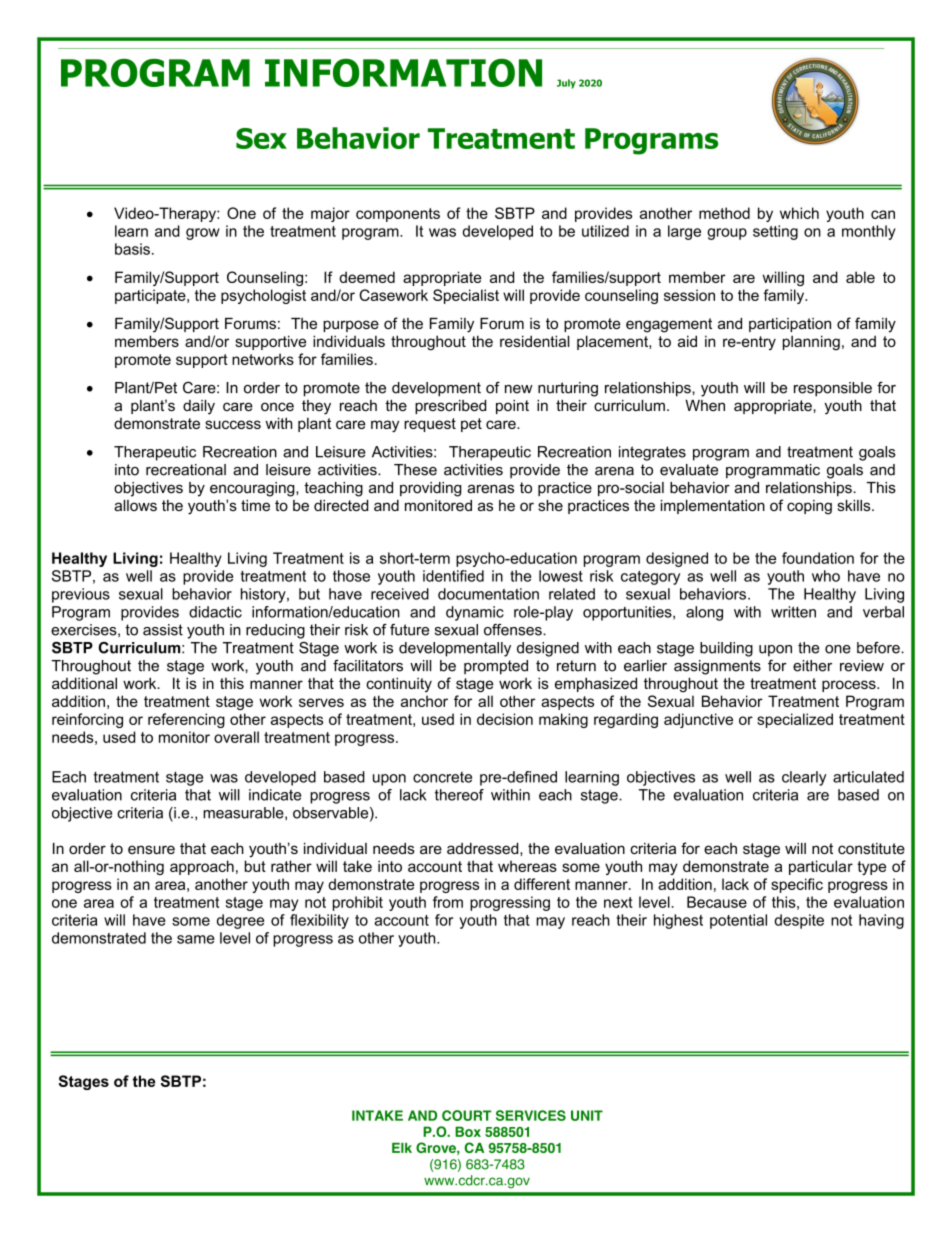  I want to click on new, so click(519, 389).
